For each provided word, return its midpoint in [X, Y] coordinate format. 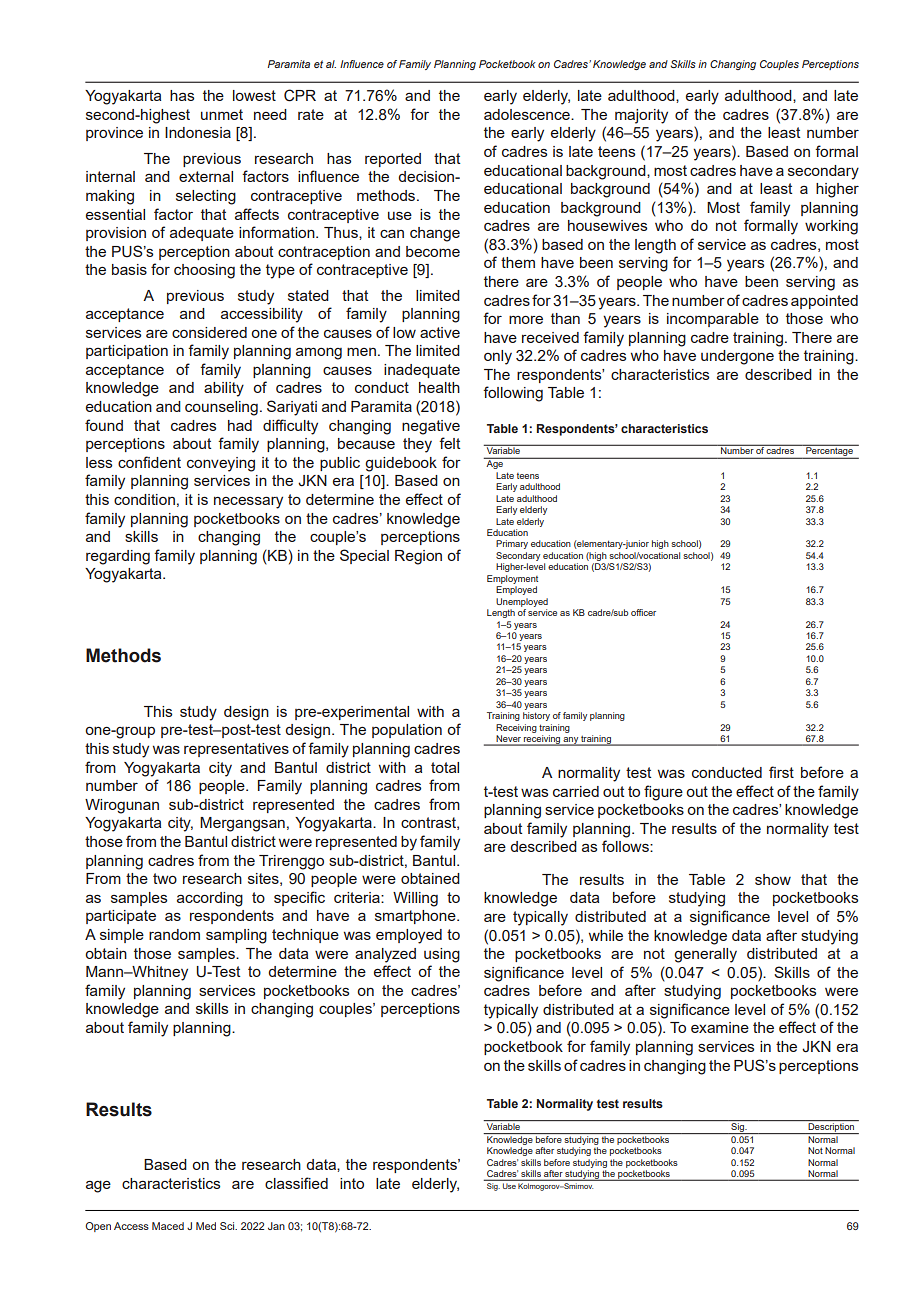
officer [643, 612]
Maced [168, 1226]
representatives [236, 750]
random [174, 934]
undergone [737, 357]
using [442, 955]
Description [831, 1128]
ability [224, 389]
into [352, 1183]
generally [705, 955]
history [536, 716]
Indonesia [198, 132]
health [439, 387]
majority [641, 116]
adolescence [528, 114]
